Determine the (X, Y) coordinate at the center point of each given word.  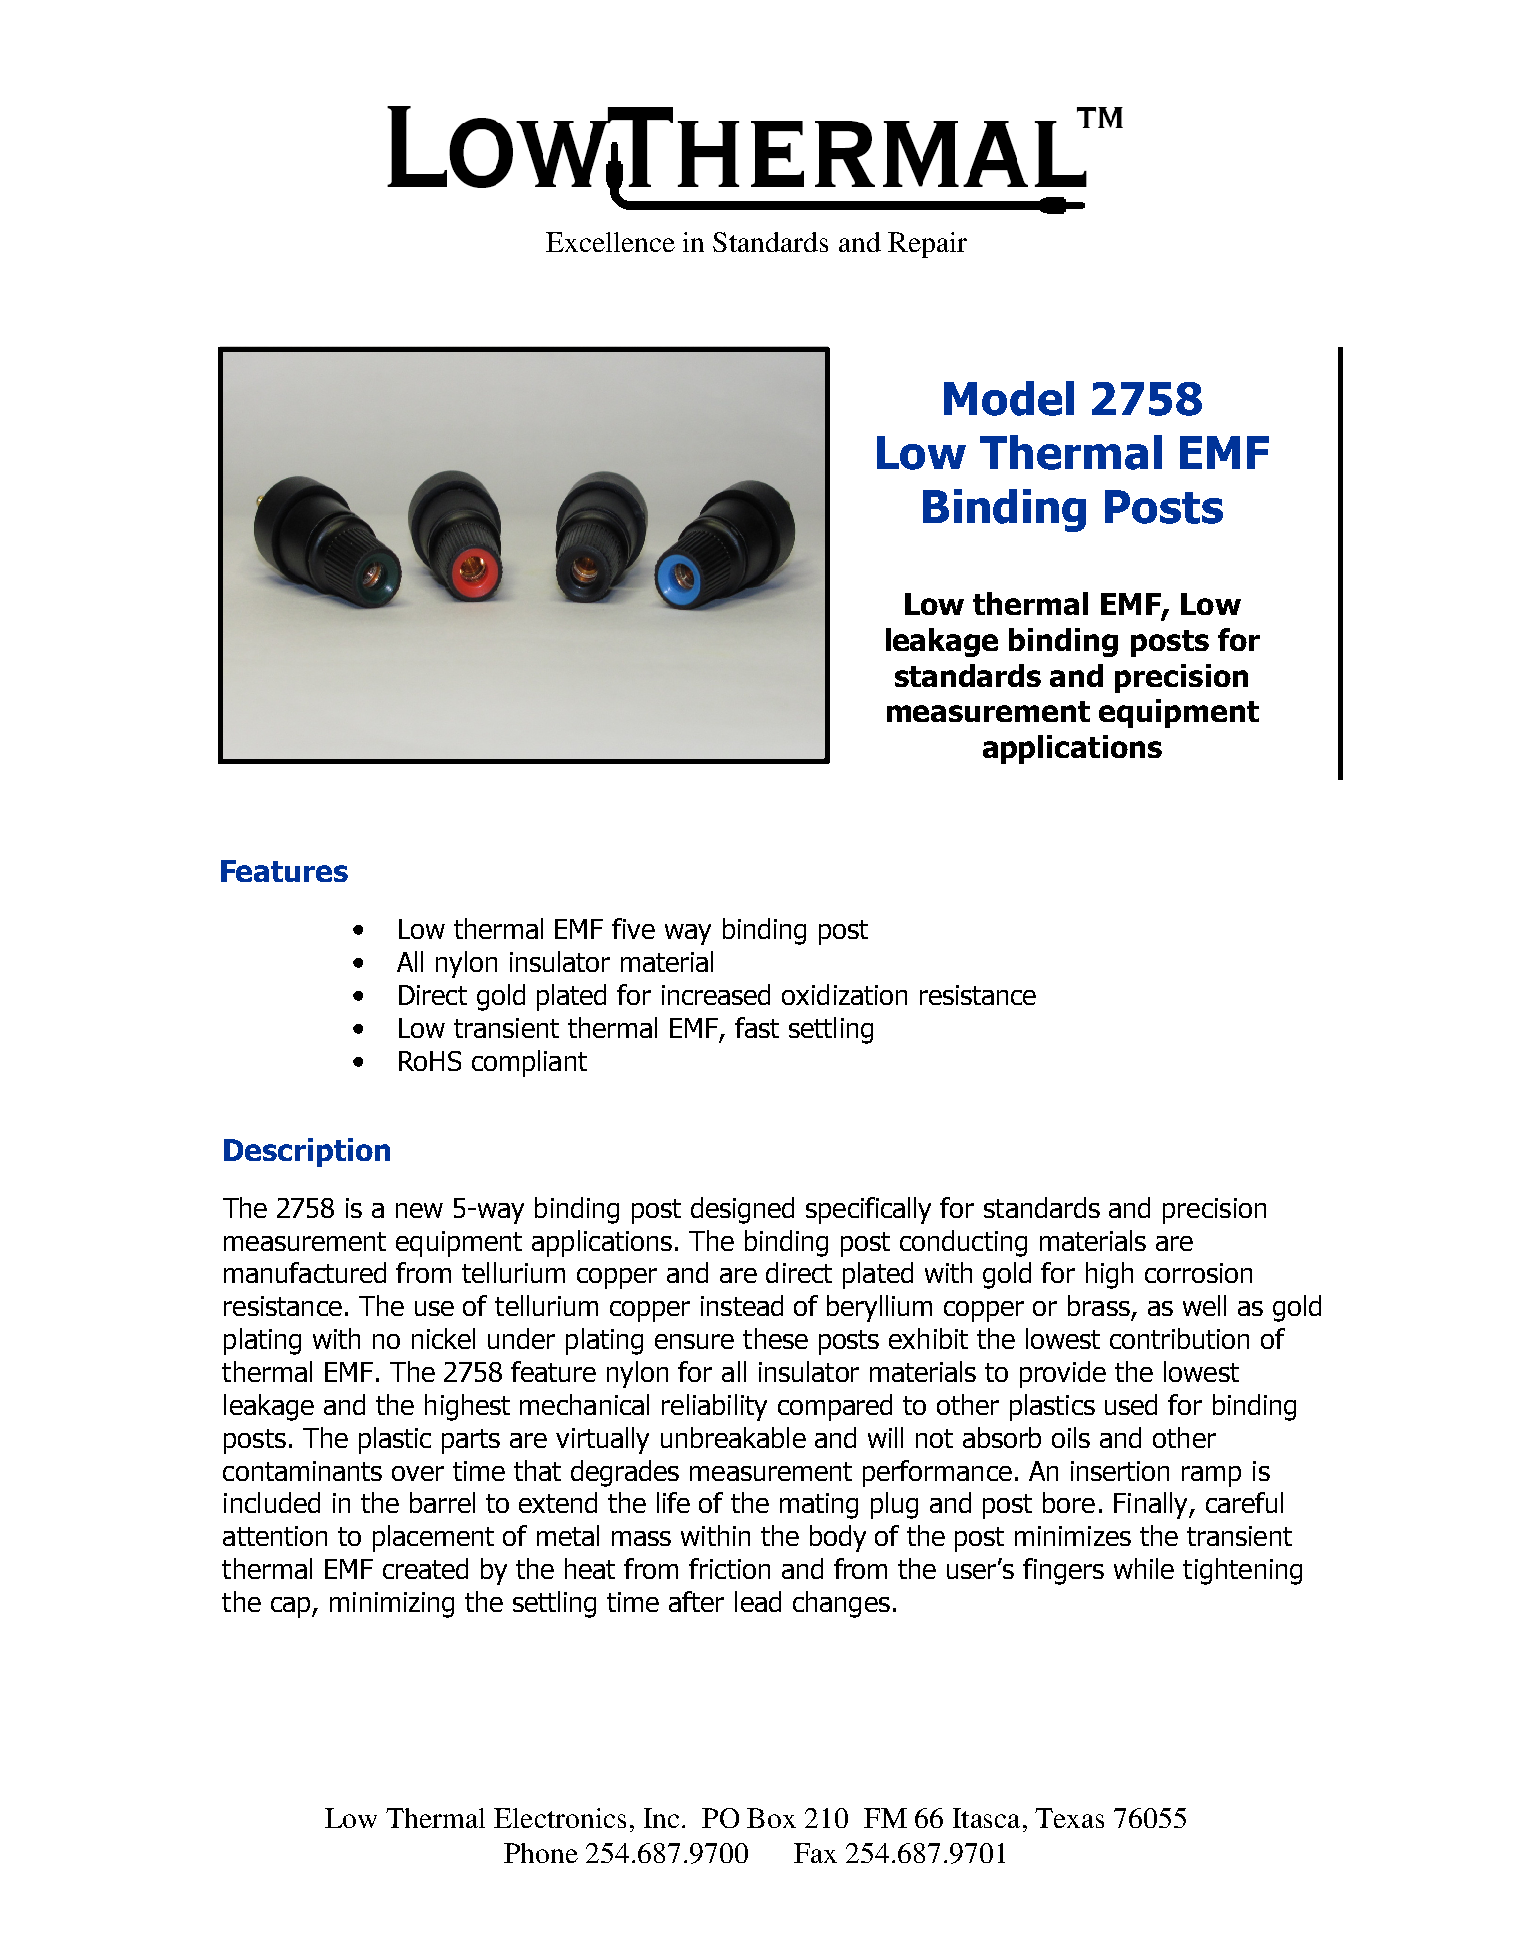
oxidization (844, 994)
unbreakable (733, 1437)
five (633, 928)
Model (1009, 398)
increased (716, 994)
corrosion (1198, 1273)
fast (757, 1027)
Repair (927, 245)
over (418, 1473)
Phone (541, 1853)
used (1131, 1404)
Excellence (610, 242)
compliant (529, 1063)
